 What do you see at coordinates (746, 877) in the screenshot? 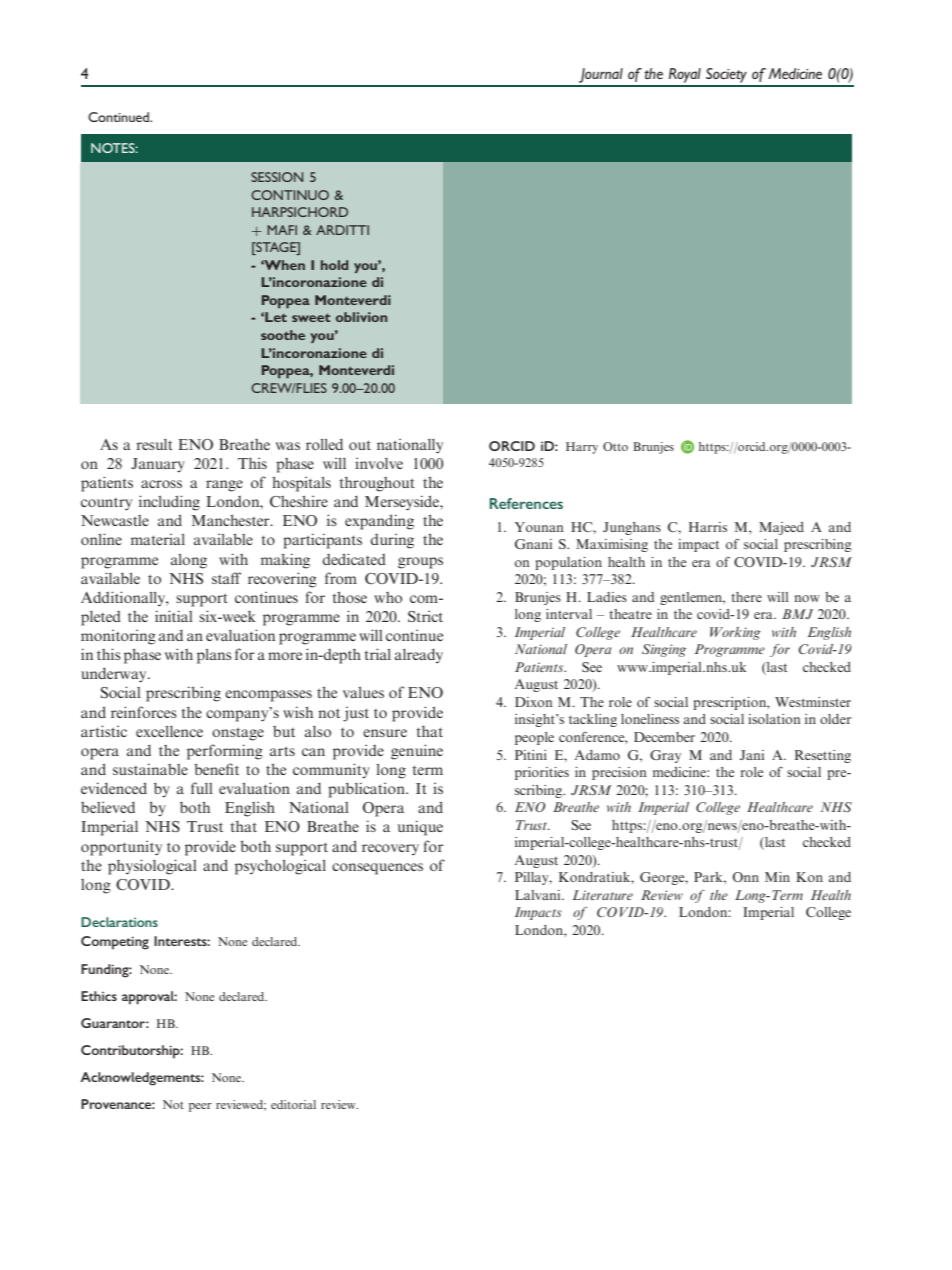
I see `Onn` at bounding box center [746, 877].
